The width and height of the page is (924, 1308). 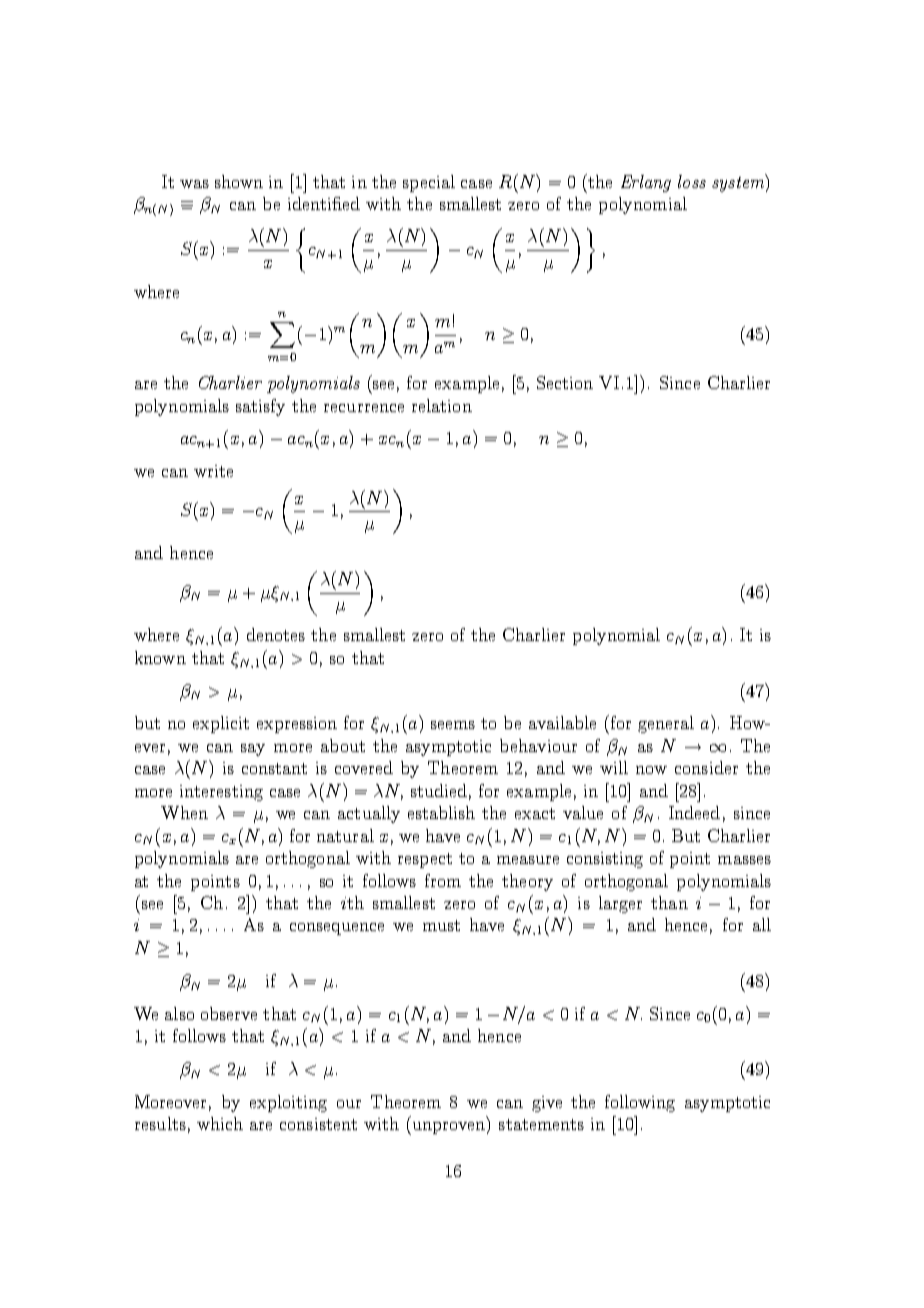 I want to click on establish, so click(x=441, y=812).
